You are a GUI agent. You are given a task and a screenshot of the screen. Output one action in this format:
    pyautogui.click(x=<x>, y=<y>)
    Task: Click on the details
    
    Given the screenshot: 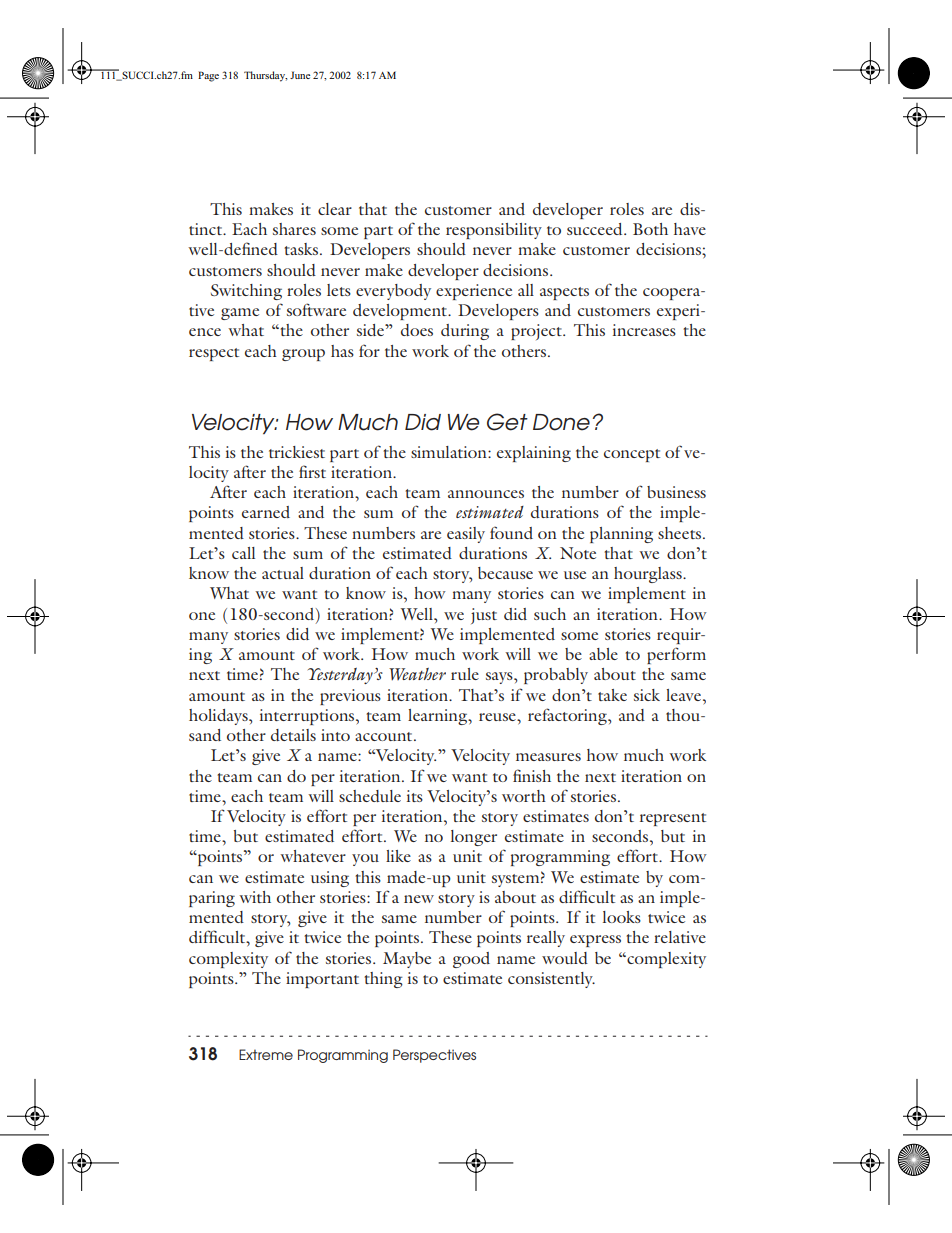 What is the action you would take?
    pyautogui.click(x=293, y=735)
